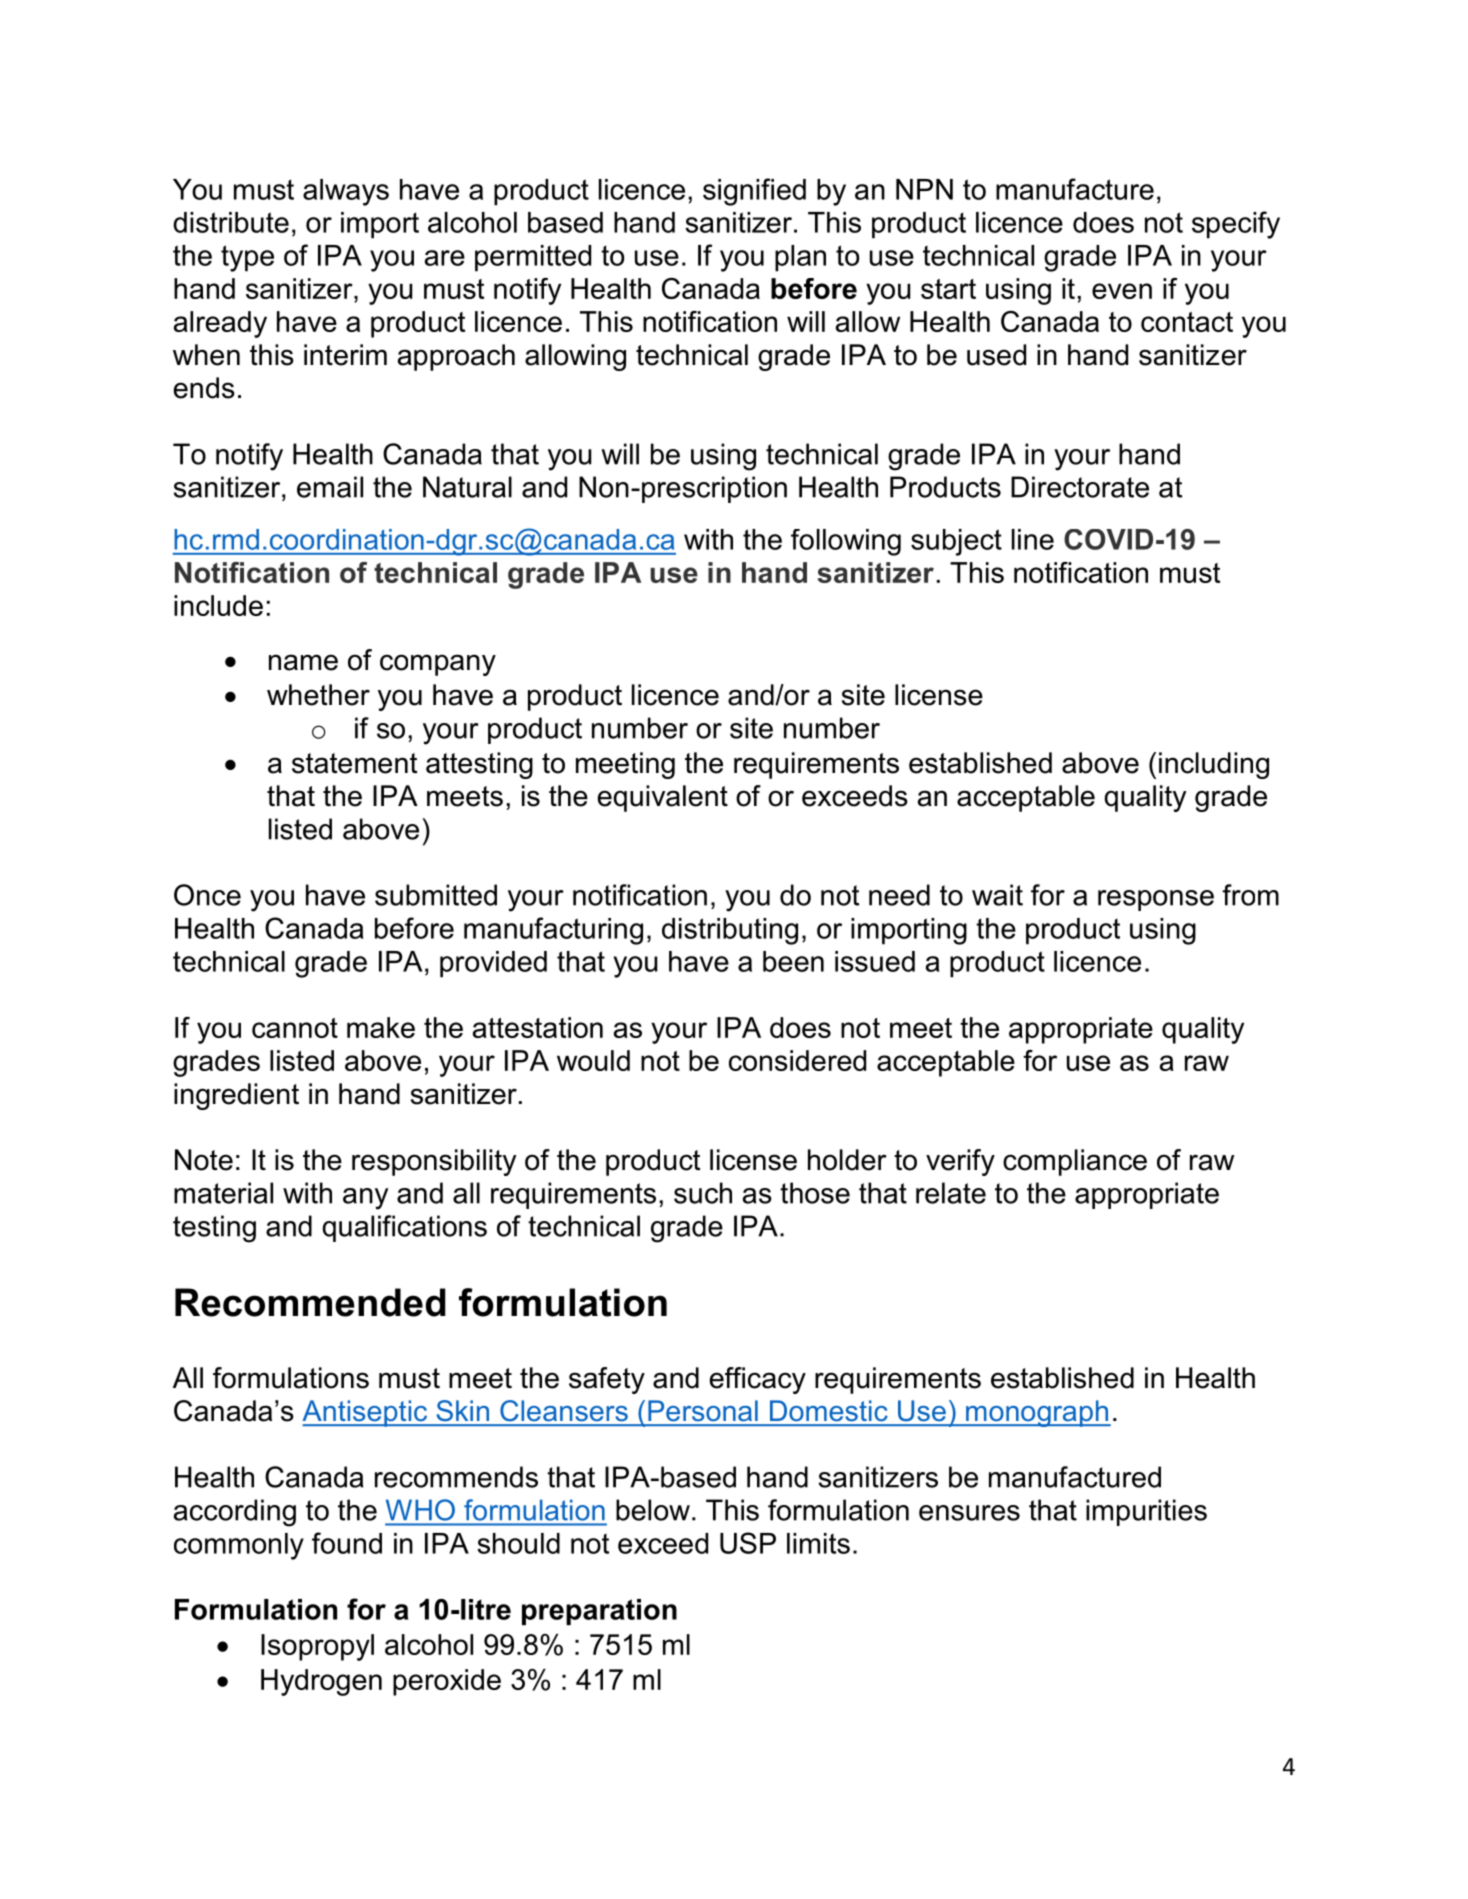 The height and width of the screenshot is (1899, 1468). What do you see at coordinates (754, 192) in the screenshot?
I see `signified` at bounding box center [754, 192].
